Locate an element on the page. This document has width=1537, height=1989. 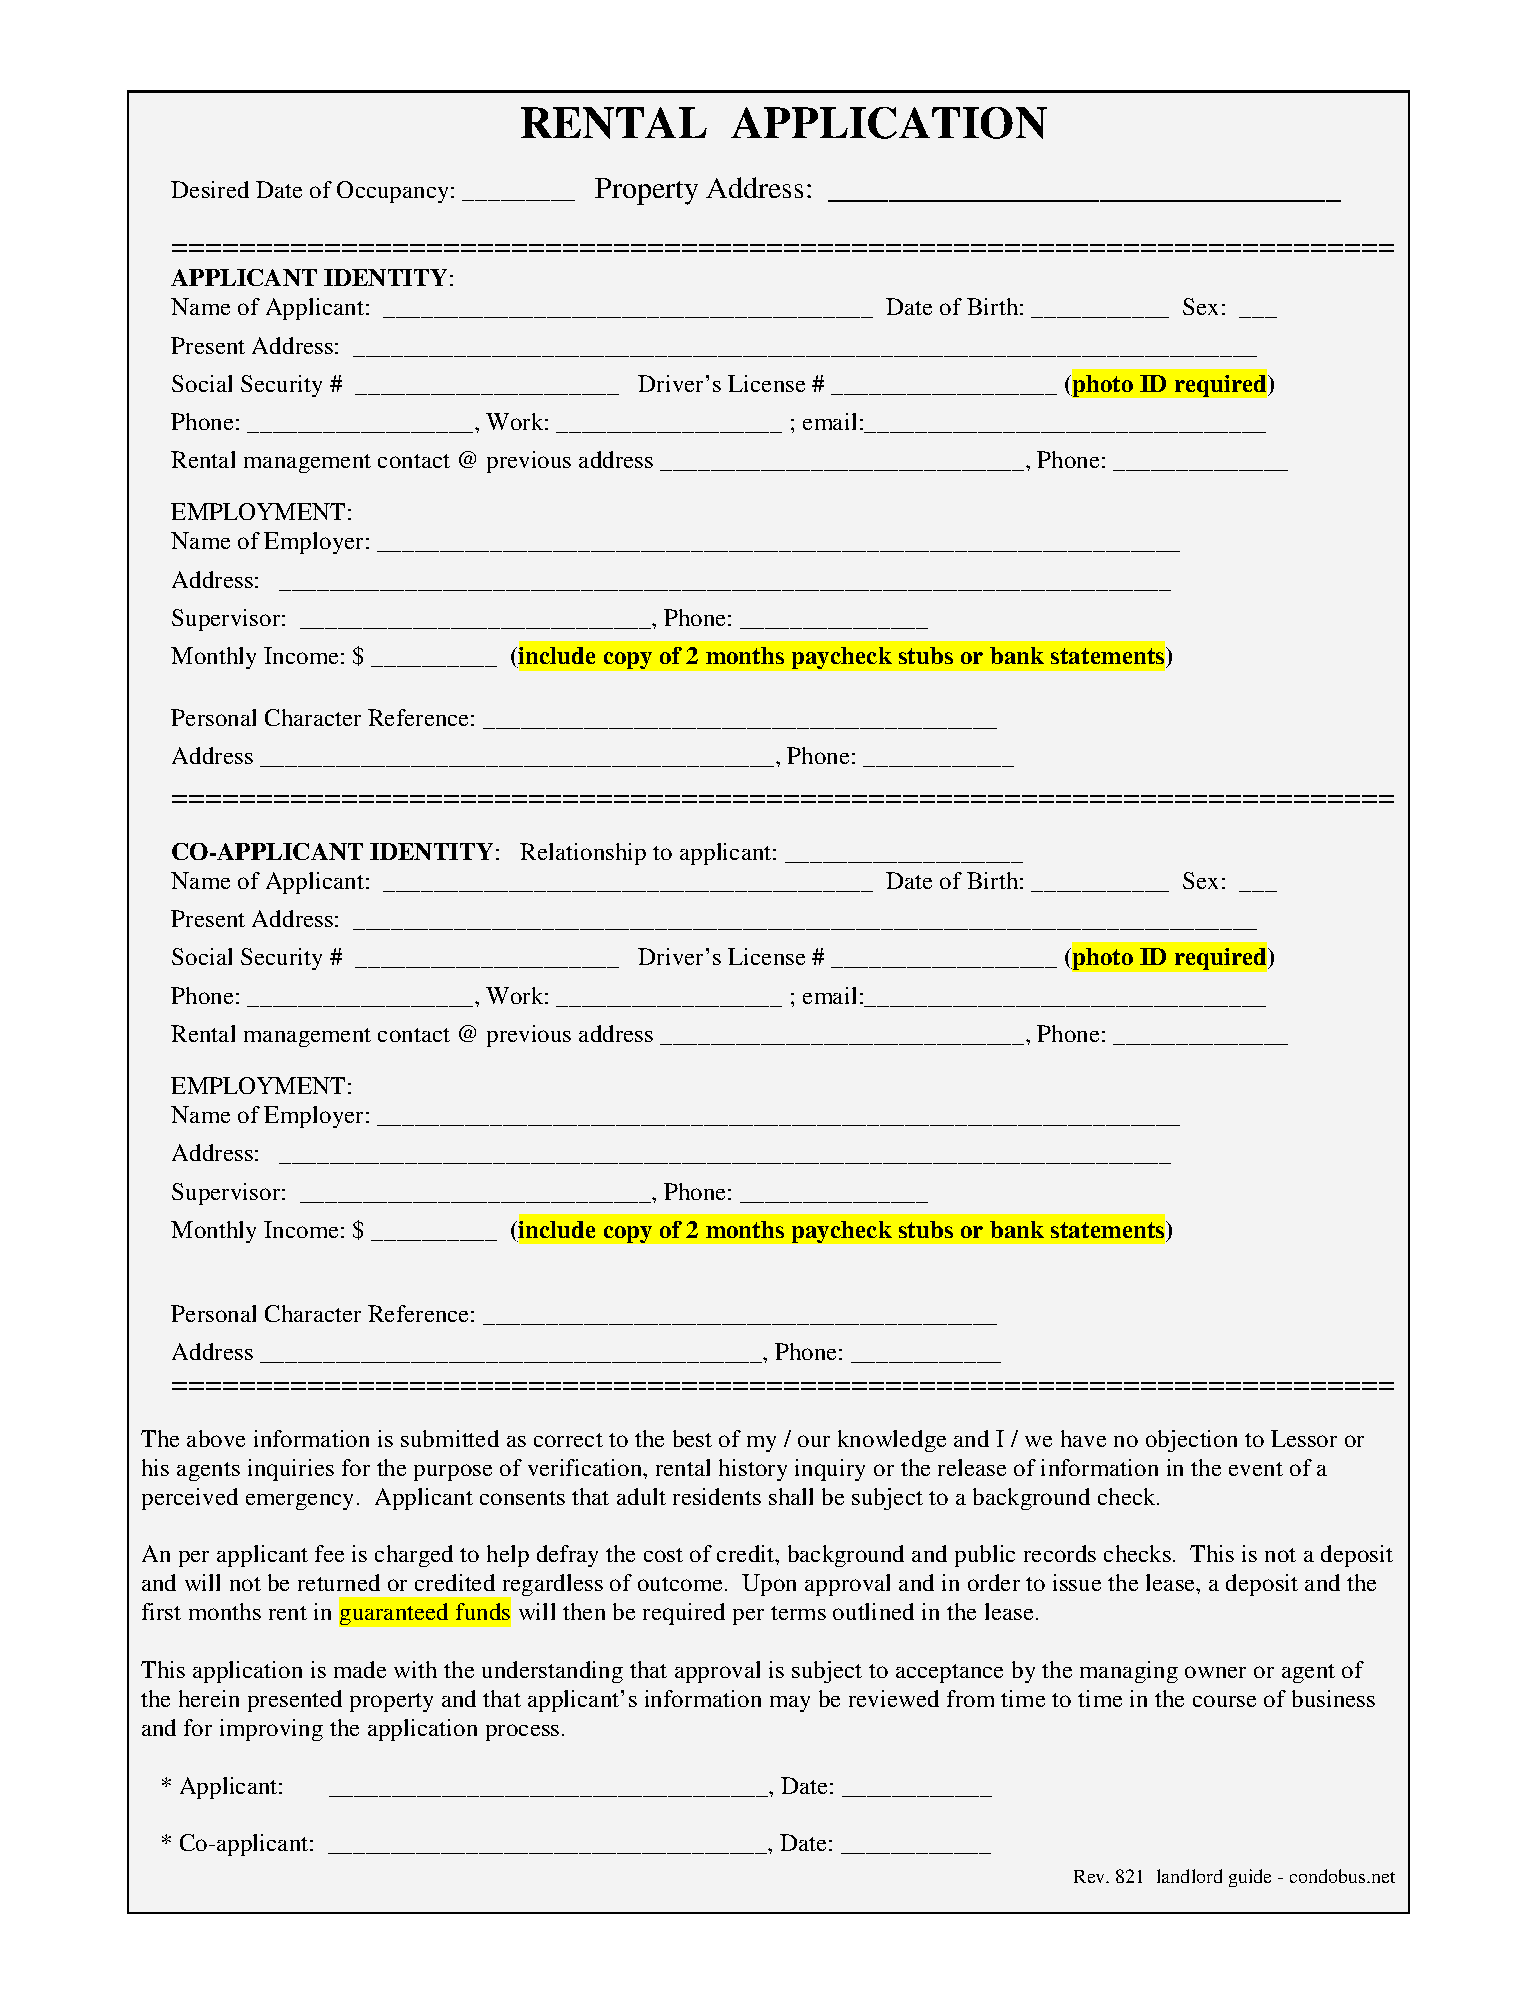
objection is located at coordinates (1191, 1441).
